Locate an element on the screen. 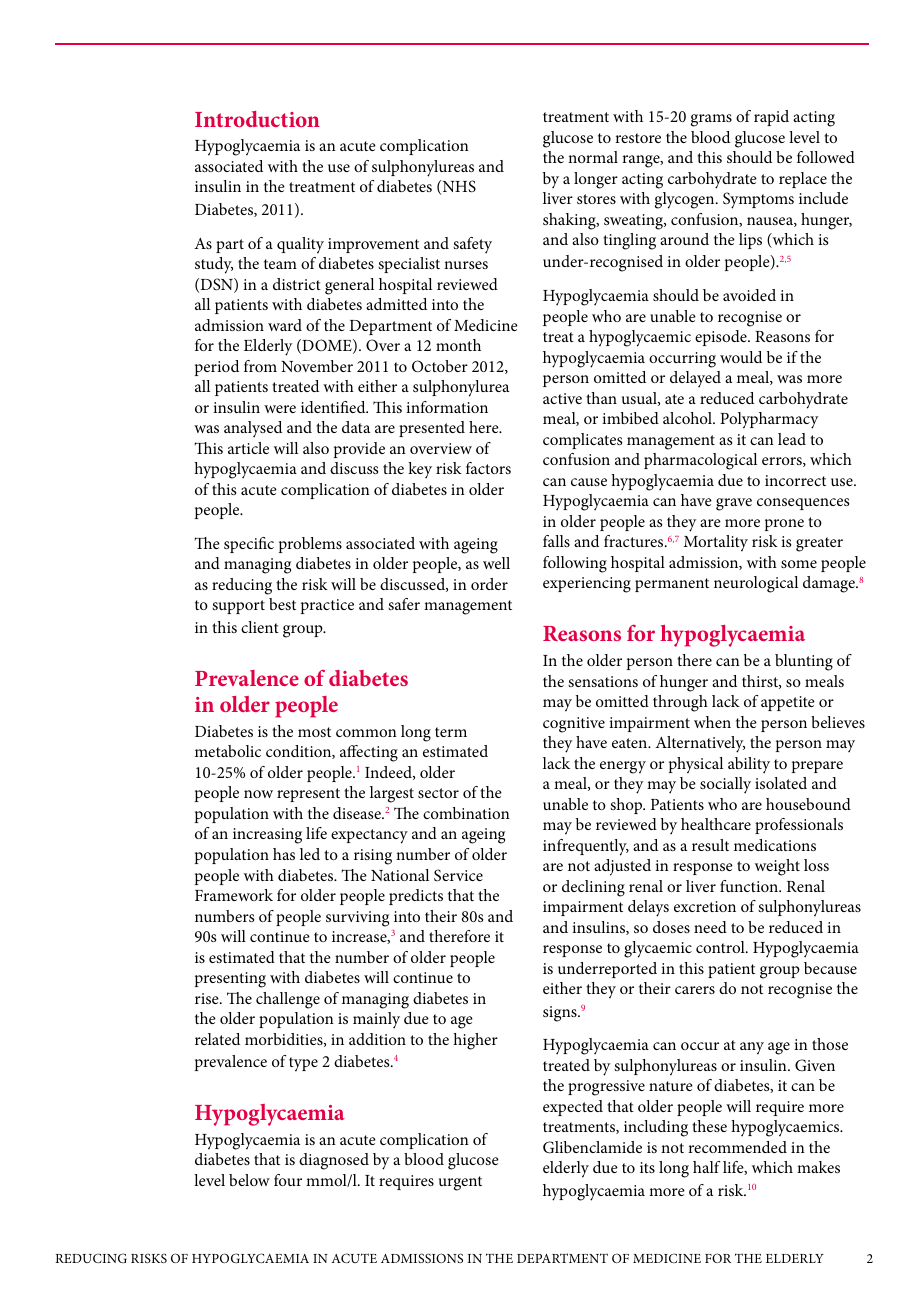  rapid is located at coordinates (771, 118).
